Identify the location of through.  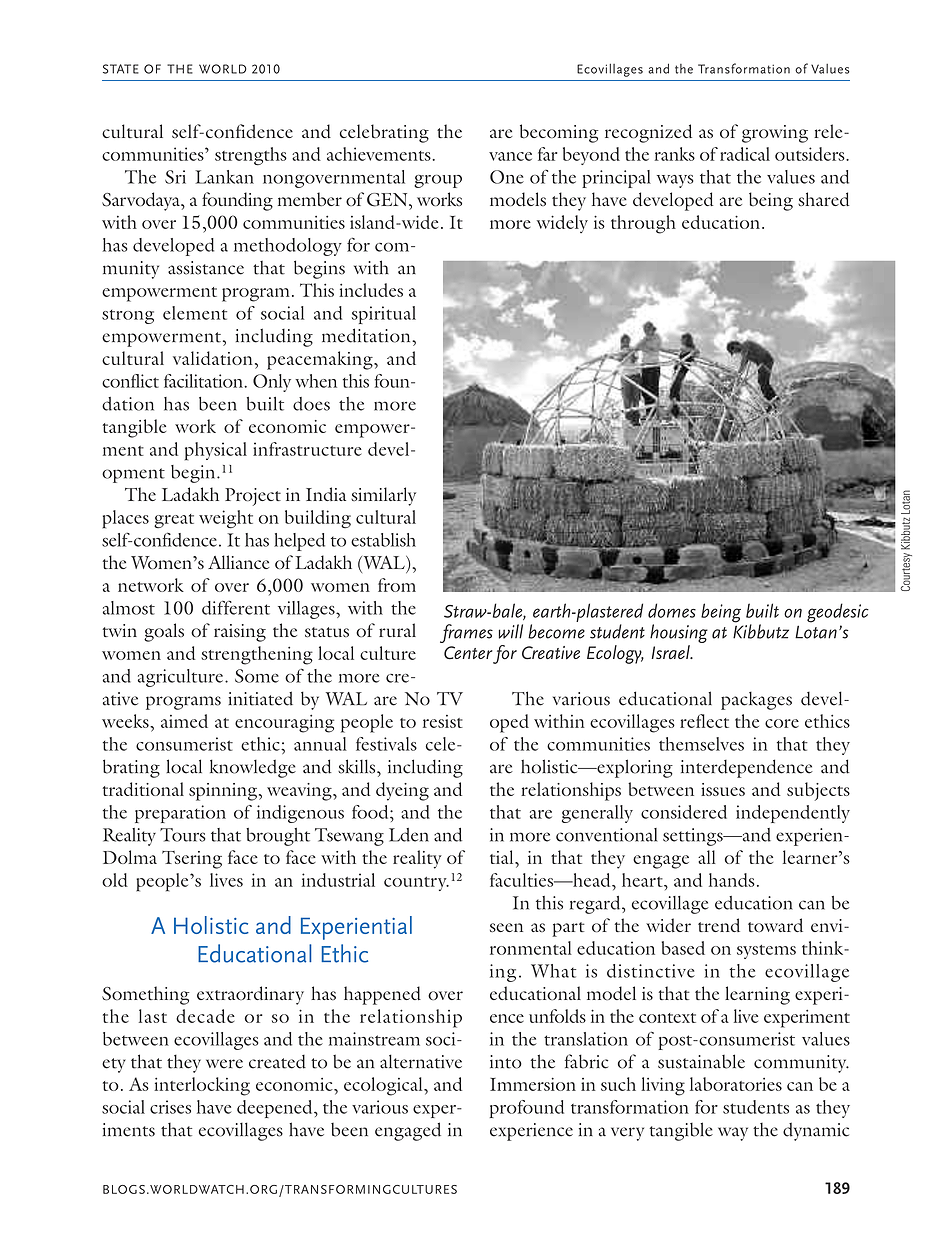
(643, 224).
